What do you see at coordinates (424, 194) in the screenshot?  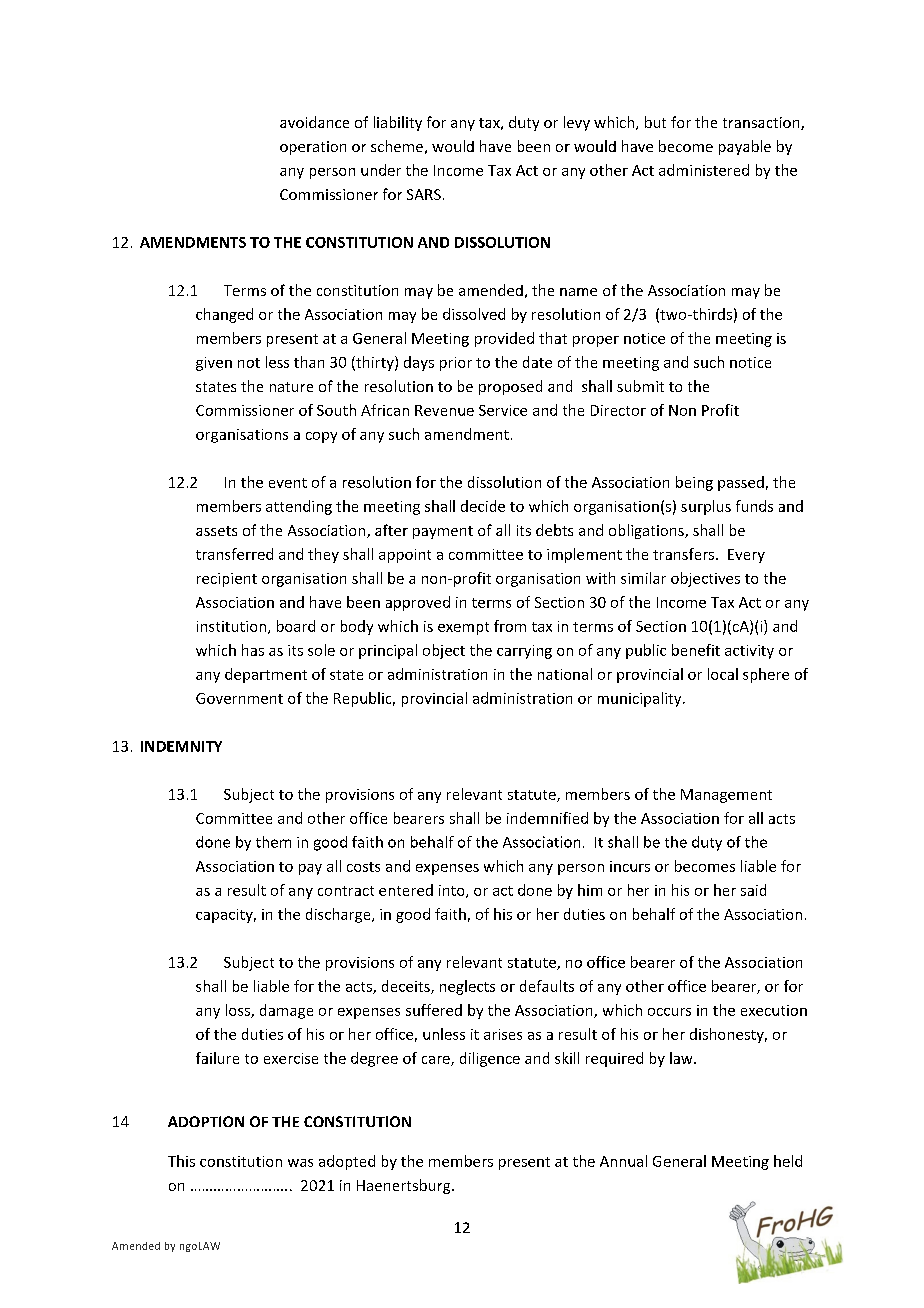 I see `SARS` at bounding box center [424, 194].
